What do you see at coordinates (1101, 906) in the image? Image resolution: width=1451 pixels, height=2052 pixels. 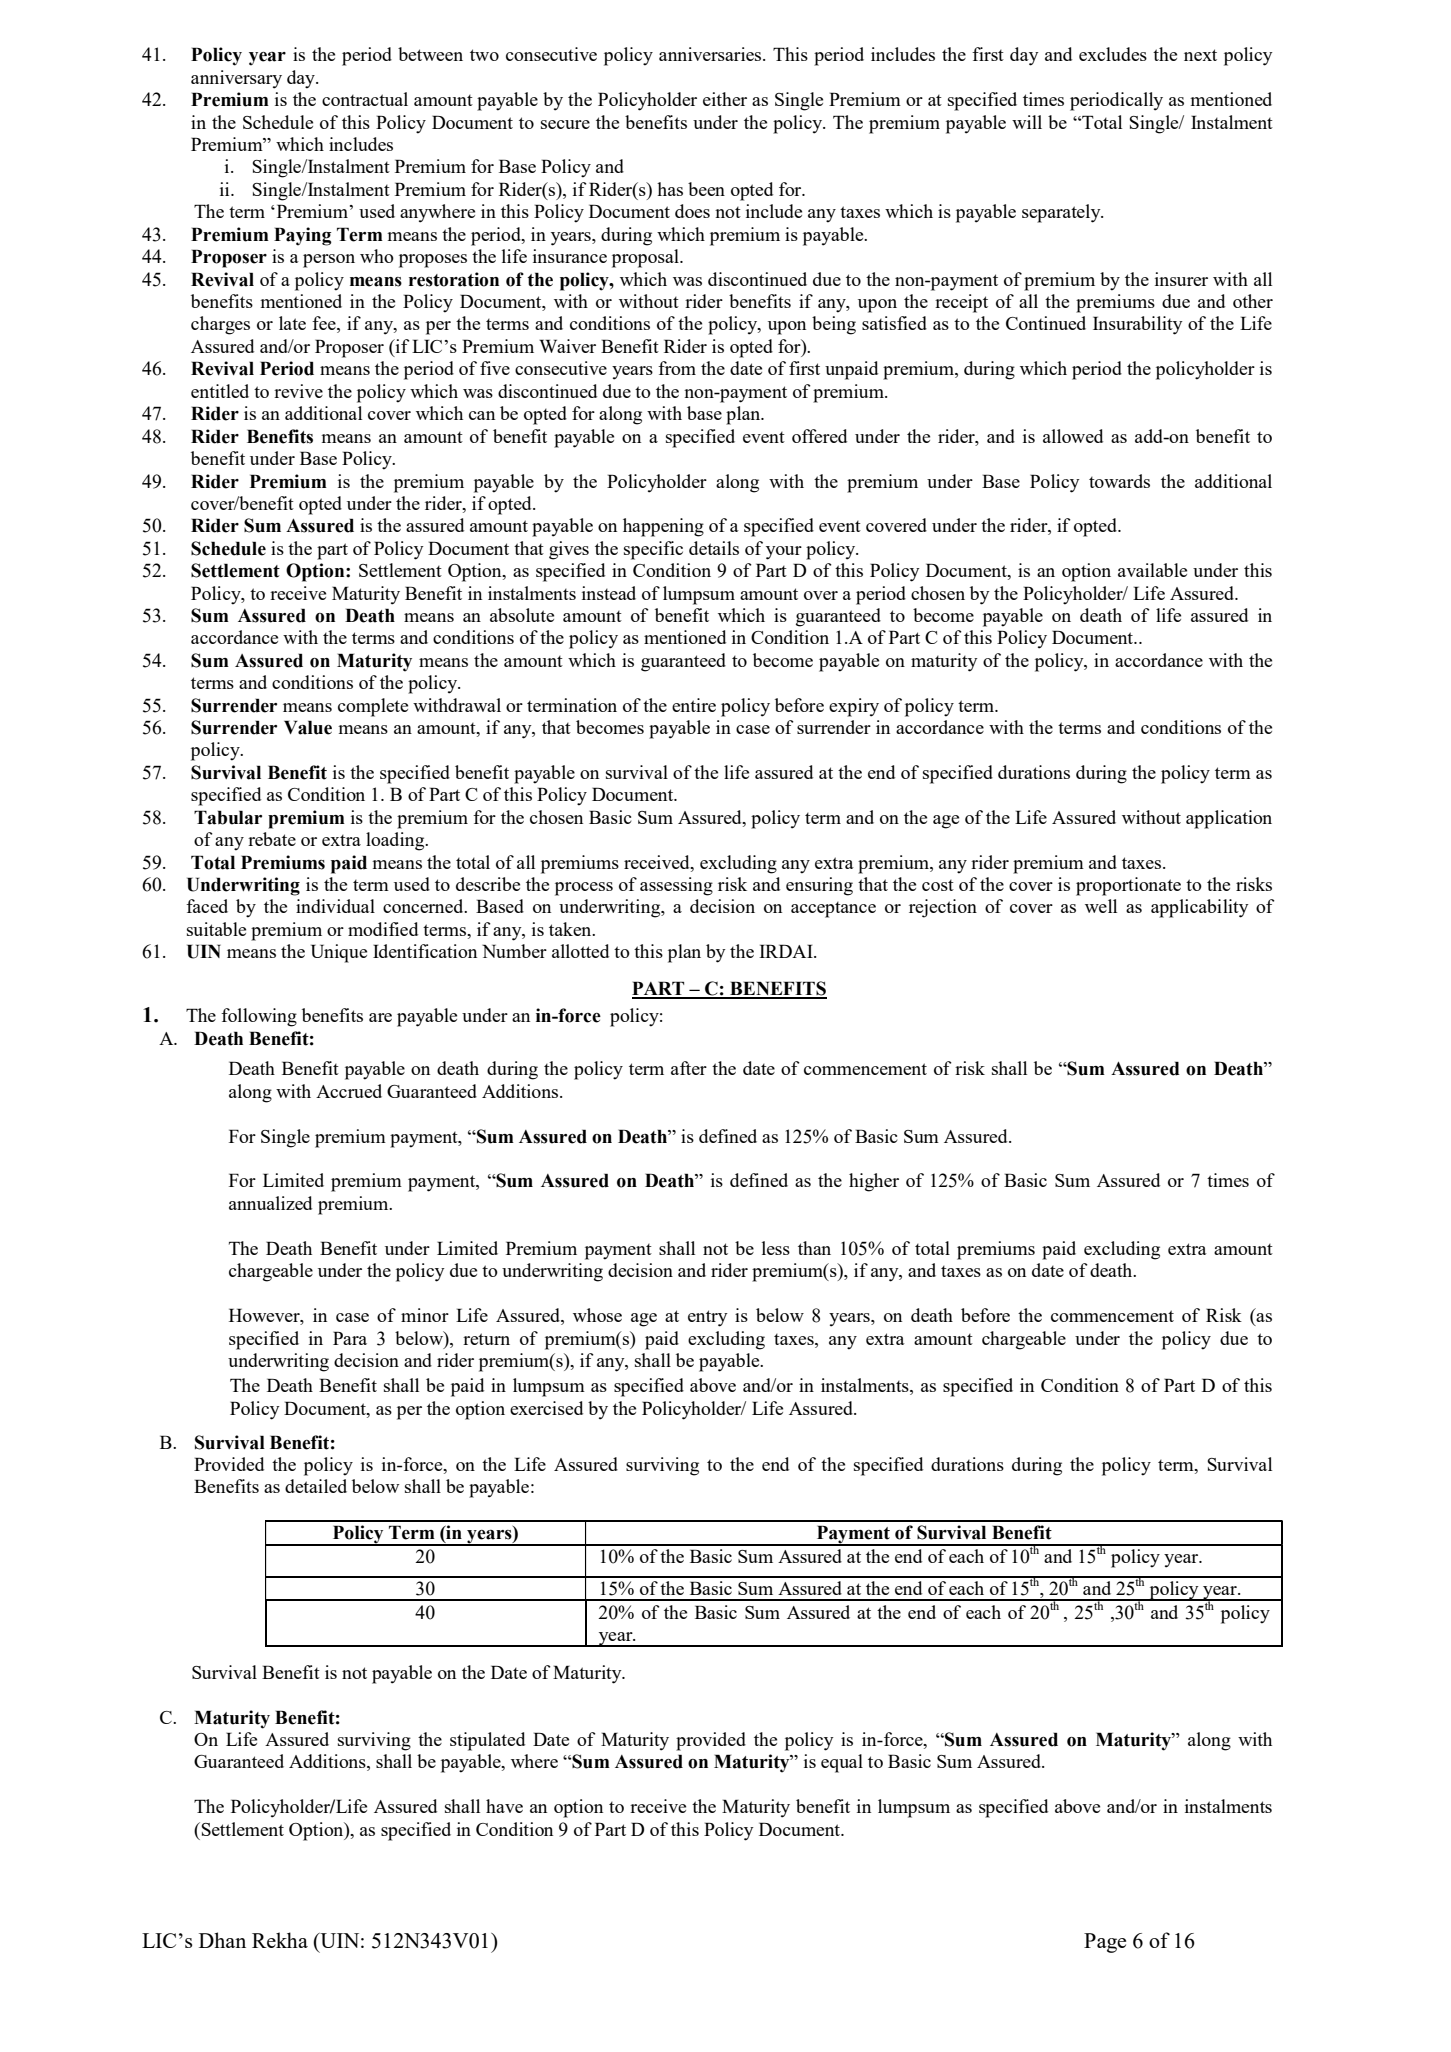 I see `well` at bounding box center [1101, 906].
